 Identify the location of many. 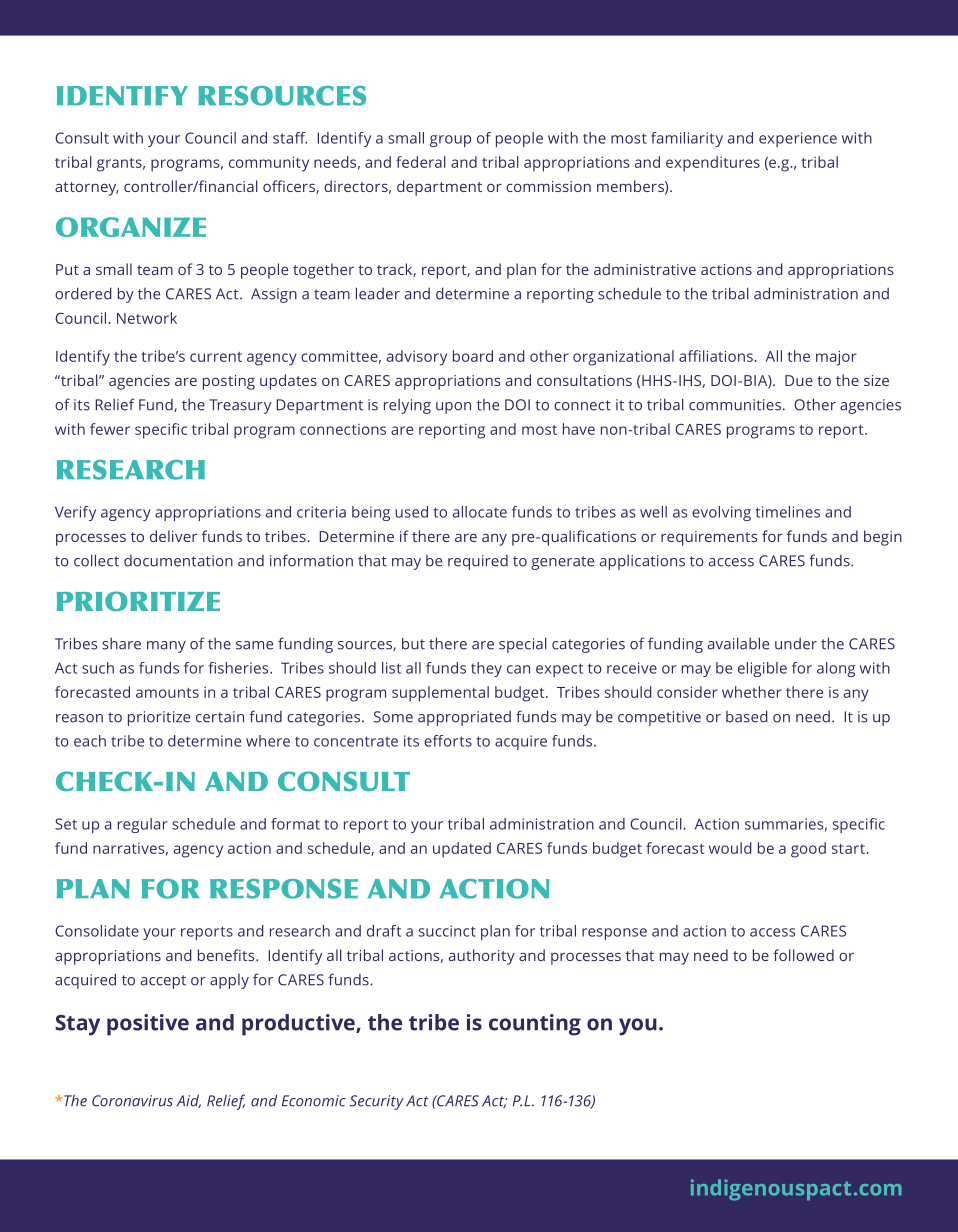
(166, 647).
